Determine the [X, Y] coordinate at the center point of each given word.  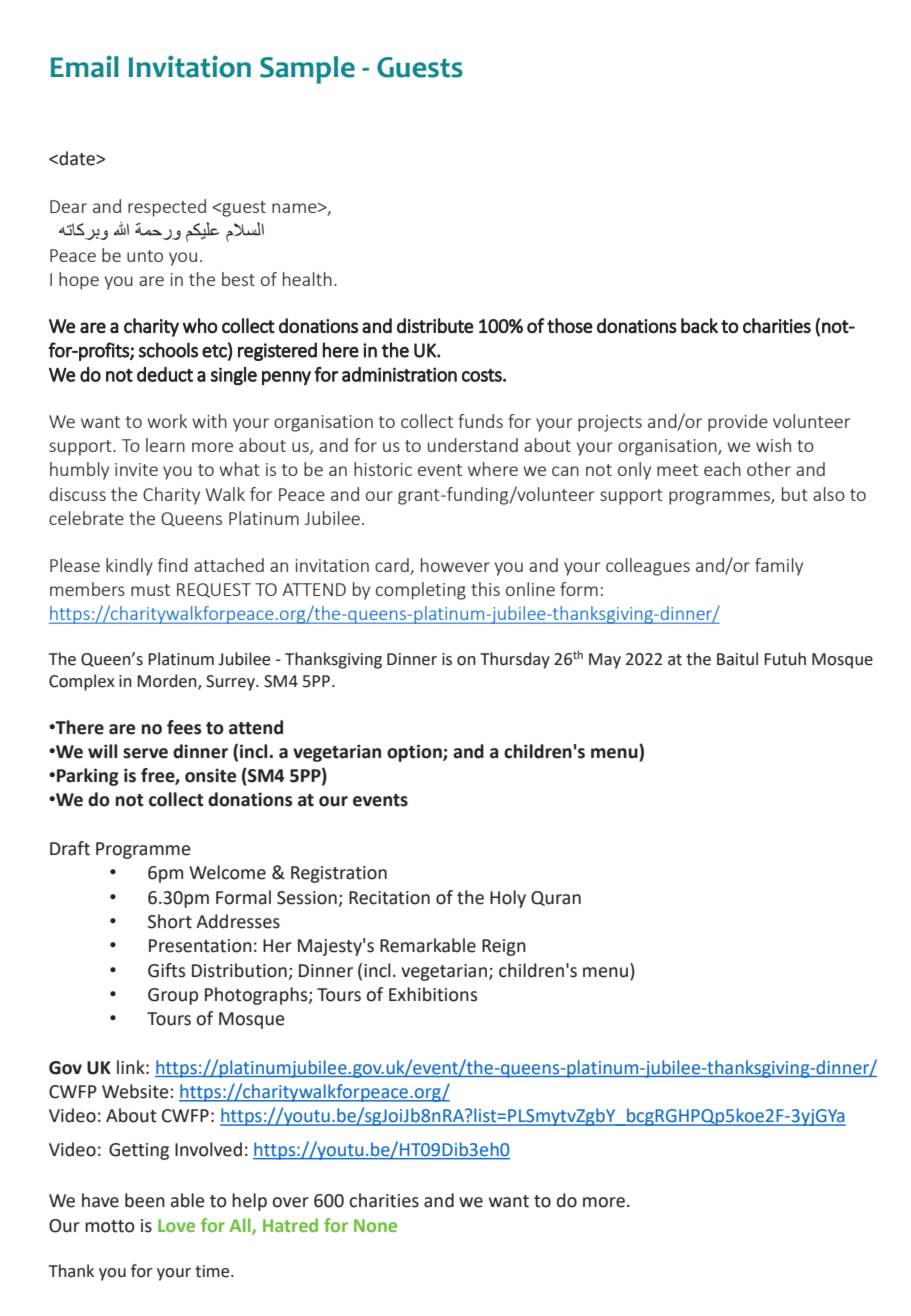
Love [176, 1225]
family [779, 567]
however [455, 565]
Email [85, 66]
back [699, 325]
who [200, 325]
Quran [556, 898]
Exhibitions [433, 994]
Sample [307, 70]
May [605, 661]
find [173, 565]
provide [738, 423]
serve [145, 753]
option [415, 753]
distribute [435, 325]
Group [173, 996]
